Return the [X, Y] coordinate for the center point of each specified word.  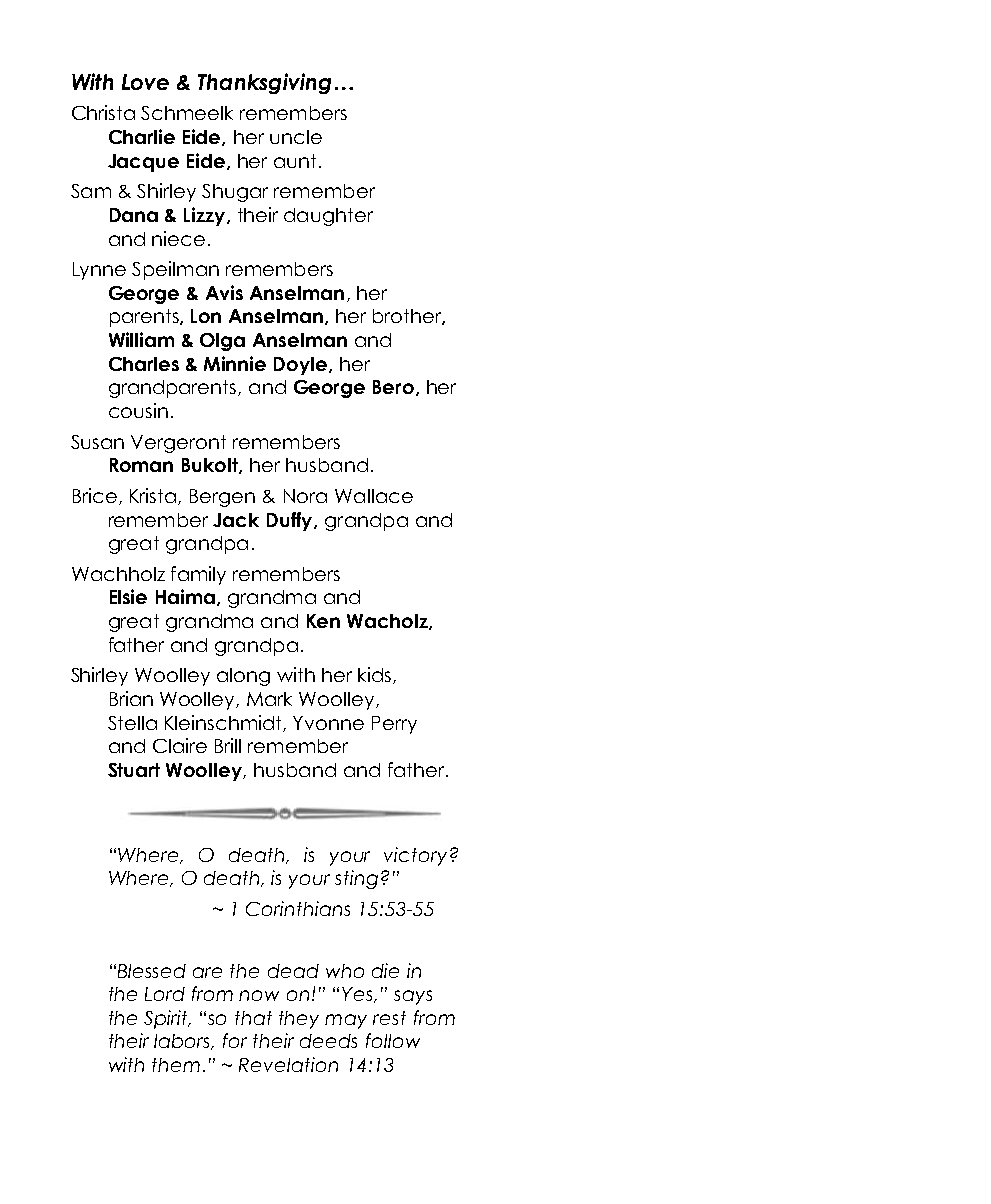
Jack [236, 520]
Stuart [134, 770]
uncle [296, 137]
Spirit [167, 1019]
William [141, 339]
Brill [228, 745]
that [253, 1018]
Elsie [128, 596]
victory [415, 856]
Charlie [142, 136]
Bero [393, 387]
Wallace [374, 496]
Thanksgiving [264, 83]
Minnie [235, 363]
